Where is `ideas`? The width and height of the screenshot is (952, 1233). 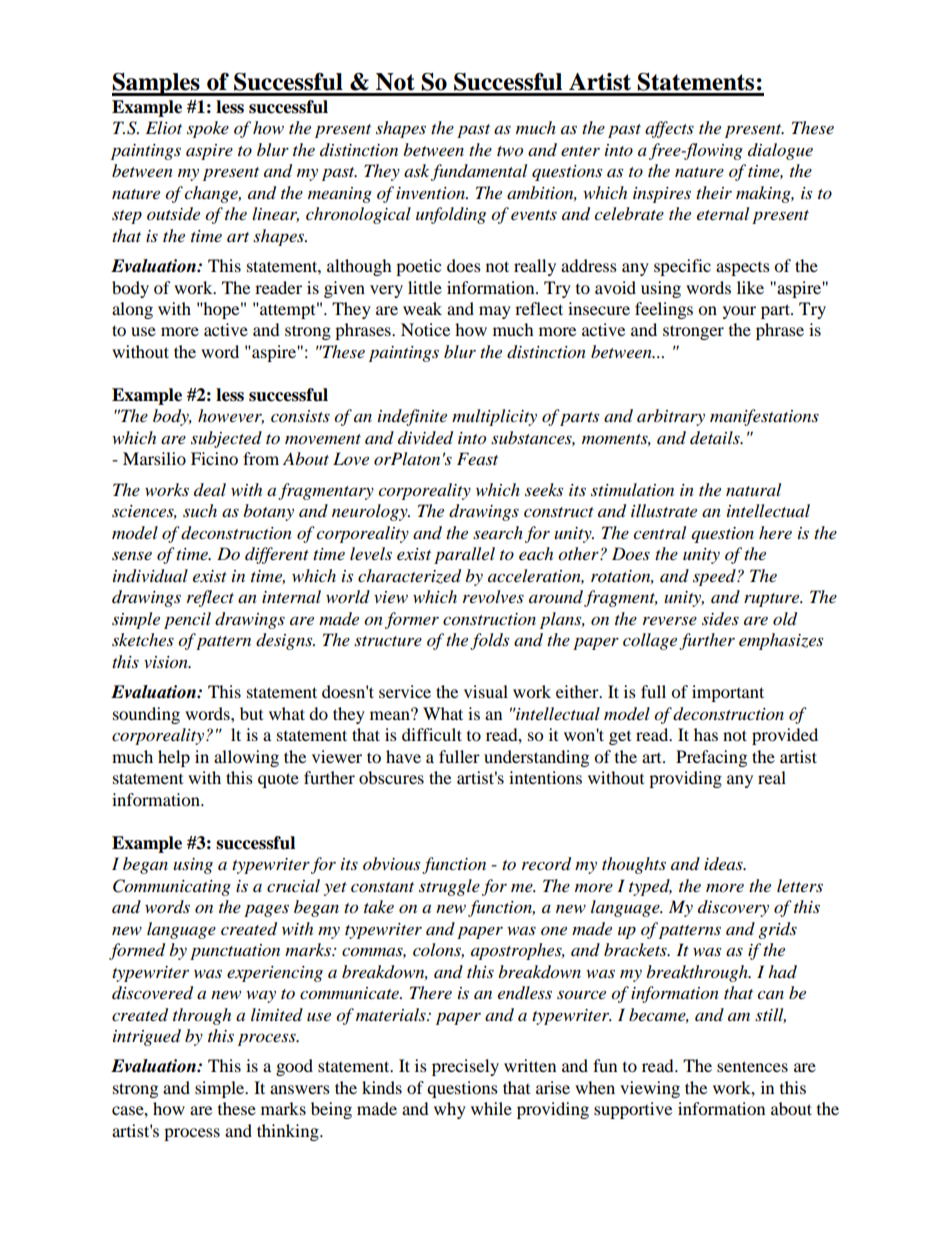
ideas is located at coordinates (724, 864).
